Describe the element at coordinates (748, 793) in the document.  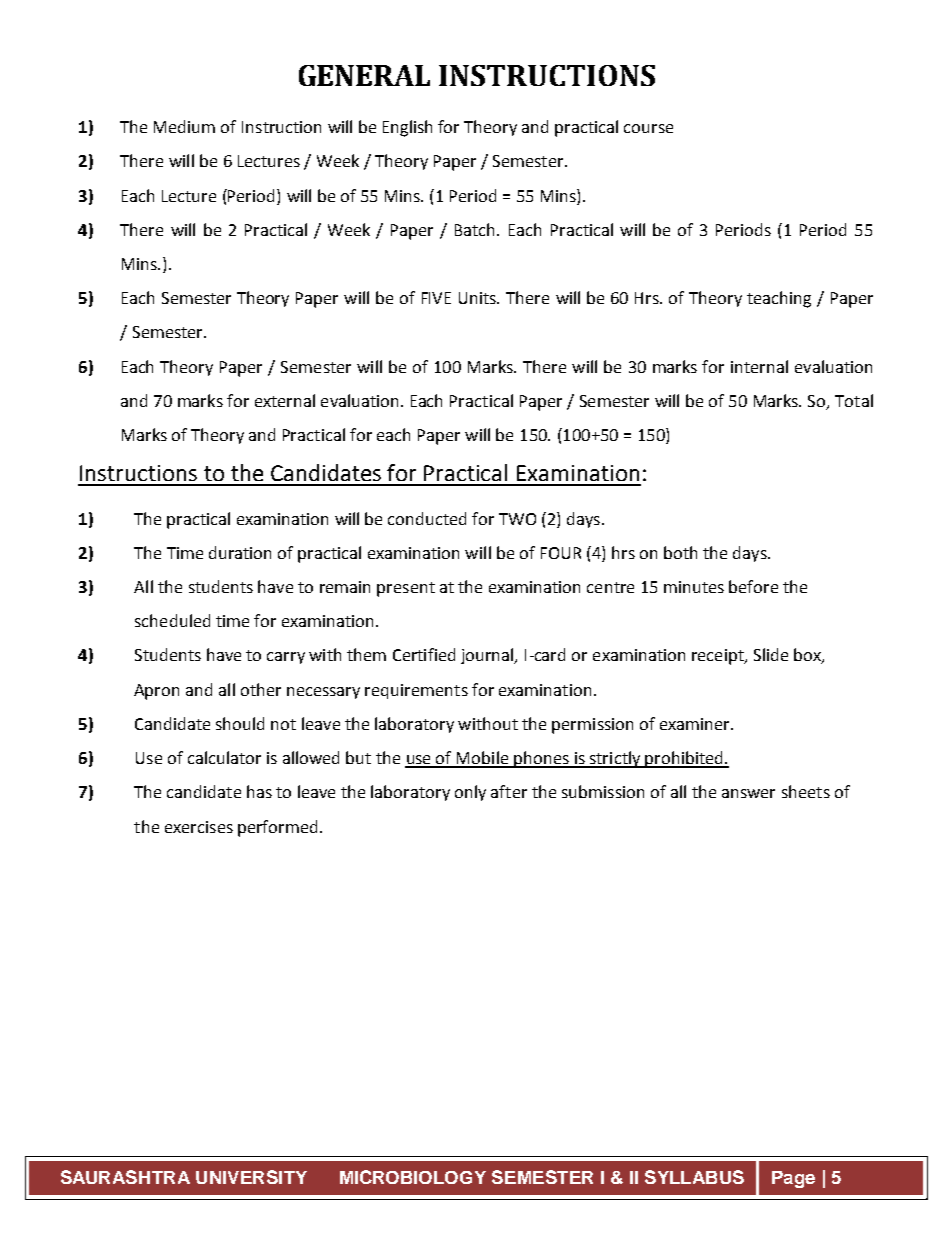
I see `answer` at that location.
